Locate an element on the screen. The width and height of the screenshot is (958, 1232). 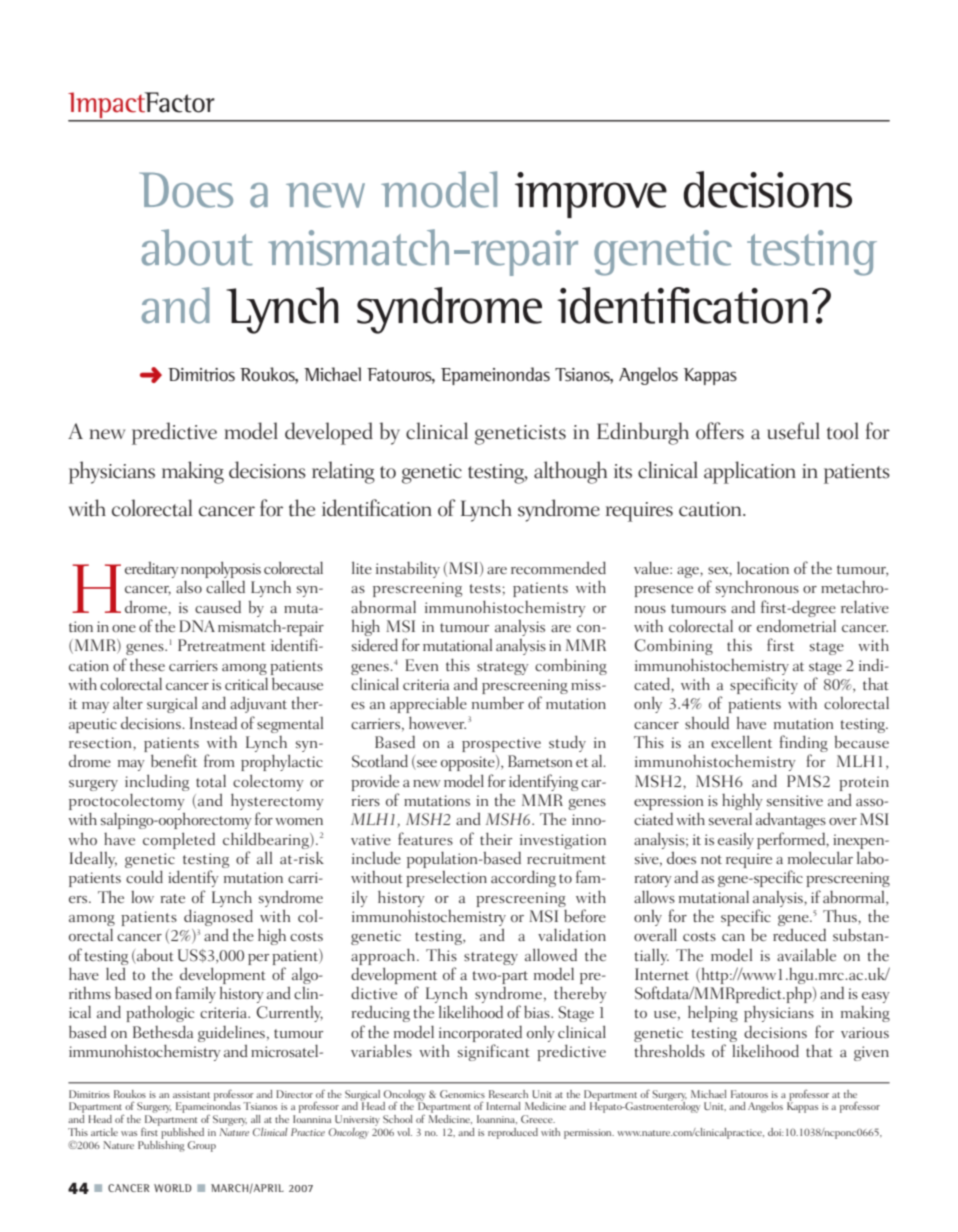
developed is located at coordinates (329, 433).
